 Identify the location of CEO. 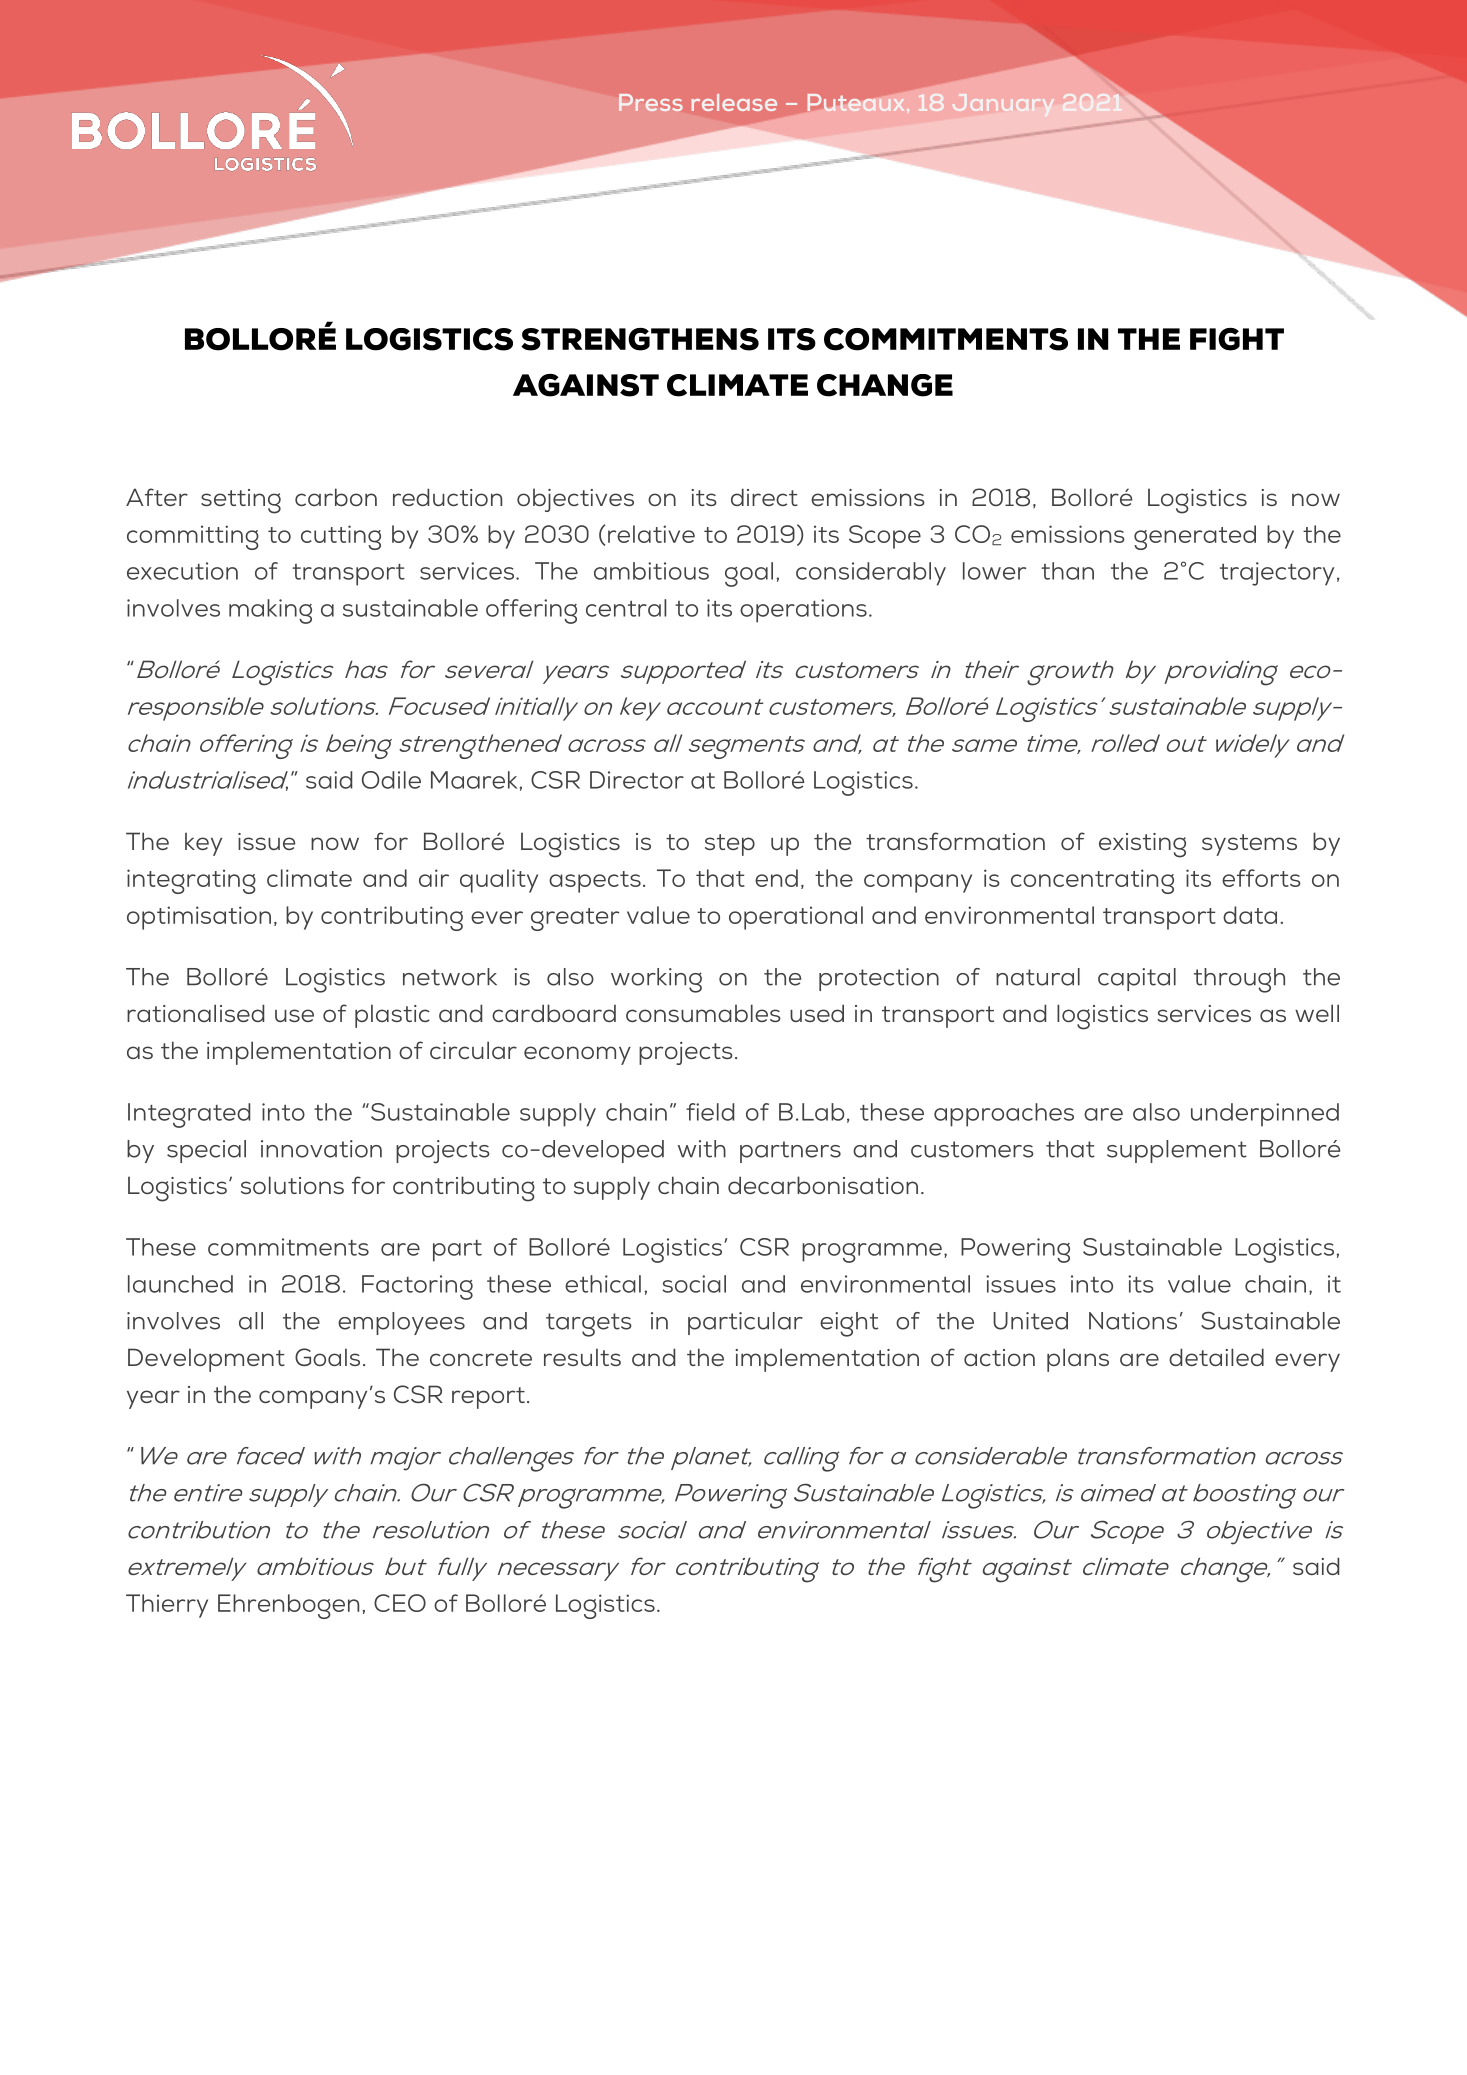
(400, 1603).
